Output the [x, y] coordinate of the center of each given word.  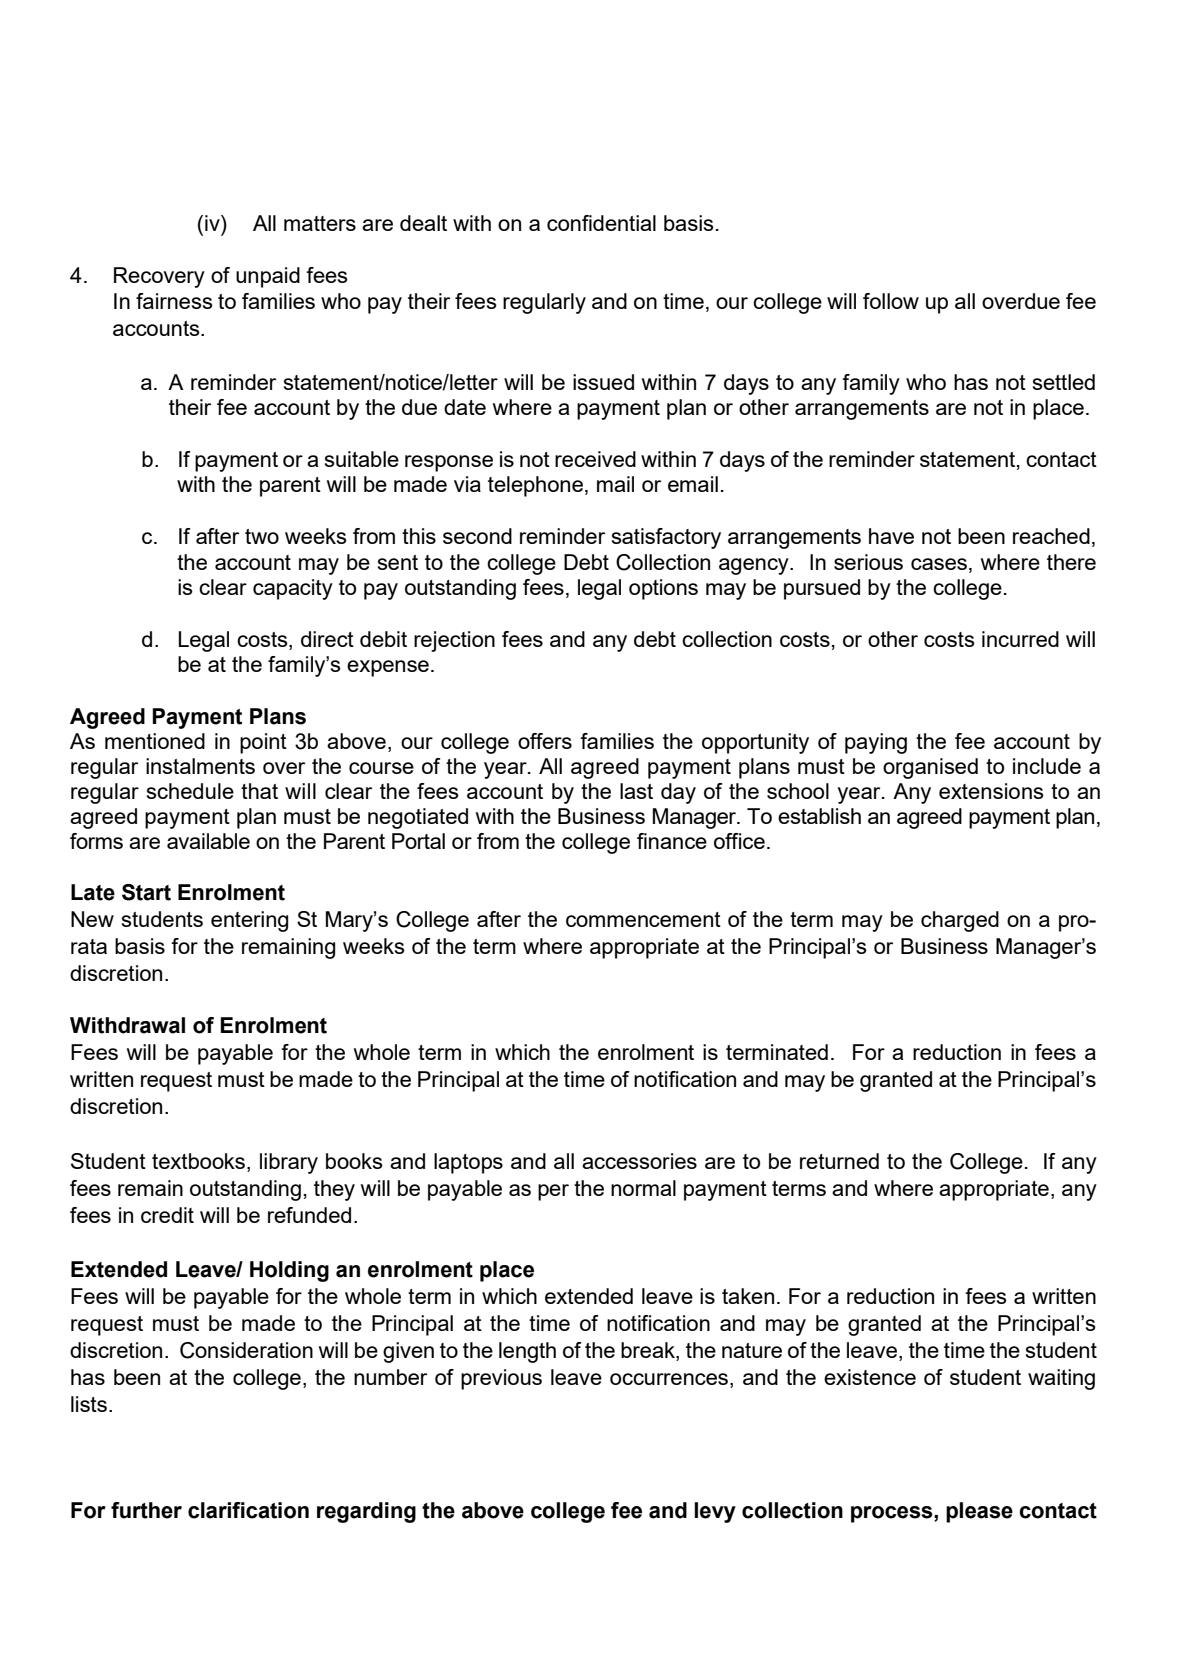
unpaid [268, 277]
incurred [1020, 639]
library [289, 1163]
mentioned [155, 741]
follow [891, 301]
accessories [639, 1161]
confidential [601, 223]
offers [545, 741]
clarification [248, 1510]
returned [839, 1161]
